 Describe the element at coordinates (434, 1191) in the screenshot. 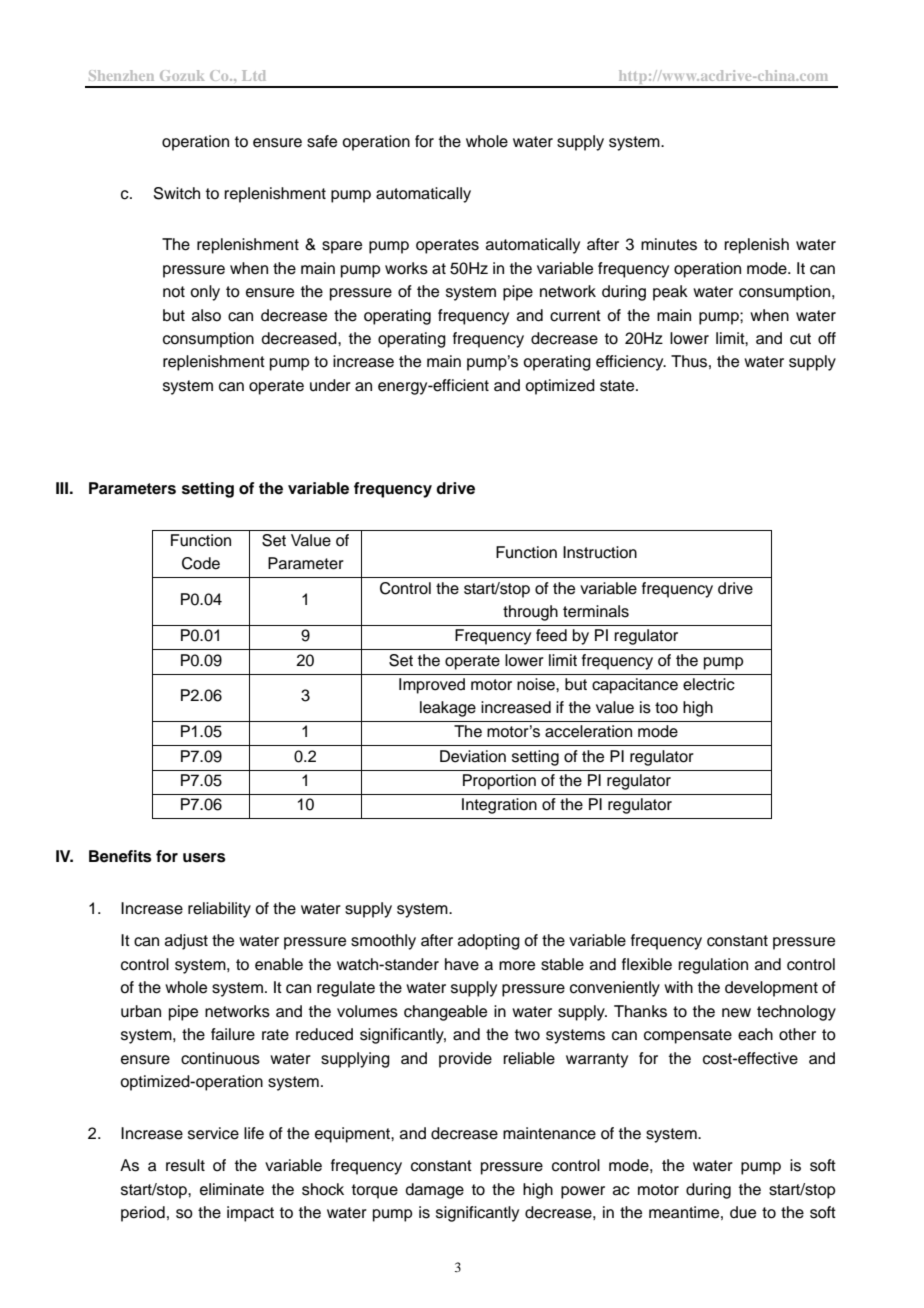

I see `damage` at that location.
